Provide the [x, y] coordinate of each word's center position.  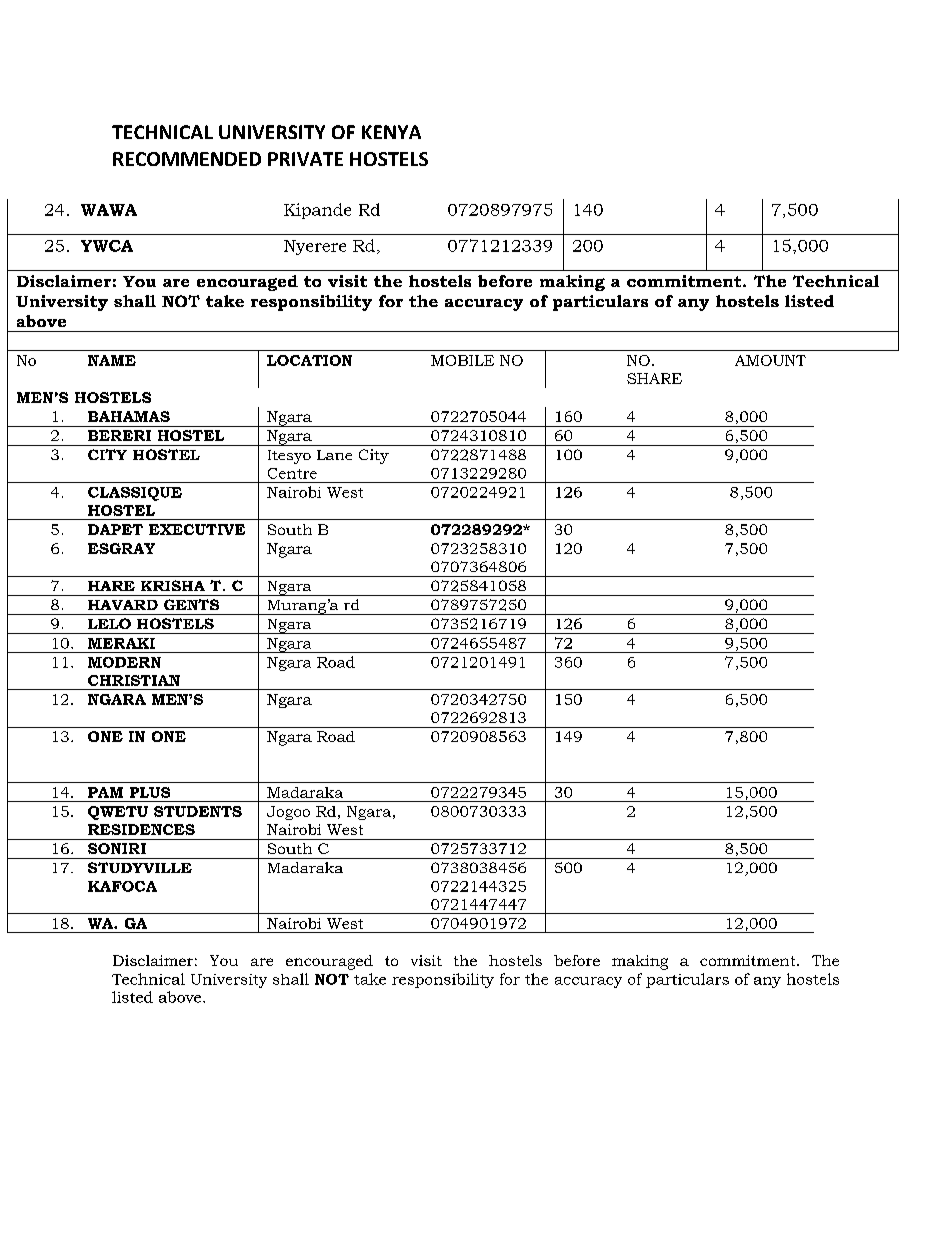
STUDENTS [198, 811]
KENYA [391, 132]
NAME [112, 360]
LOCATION [309, 360]
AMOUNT [770, 360]
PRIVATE [305, 159]
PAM [105, 792]
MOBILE [462, 360]
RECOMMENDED [187, 159]
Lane [334, 455]
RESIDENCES [141, 829]
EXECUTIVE [197, 529]
